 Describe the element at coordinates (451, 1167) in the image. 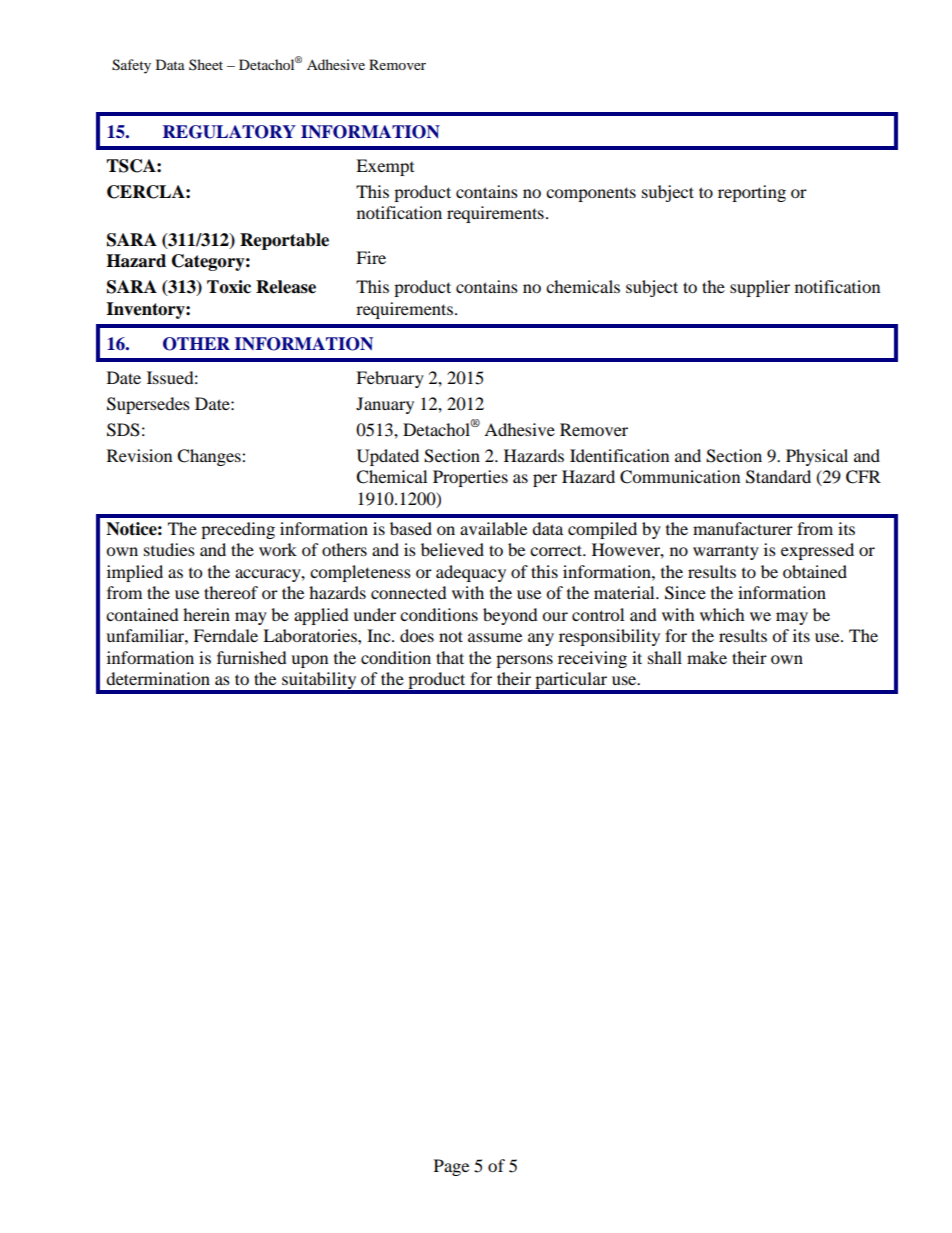

I see `Page` at that location.
